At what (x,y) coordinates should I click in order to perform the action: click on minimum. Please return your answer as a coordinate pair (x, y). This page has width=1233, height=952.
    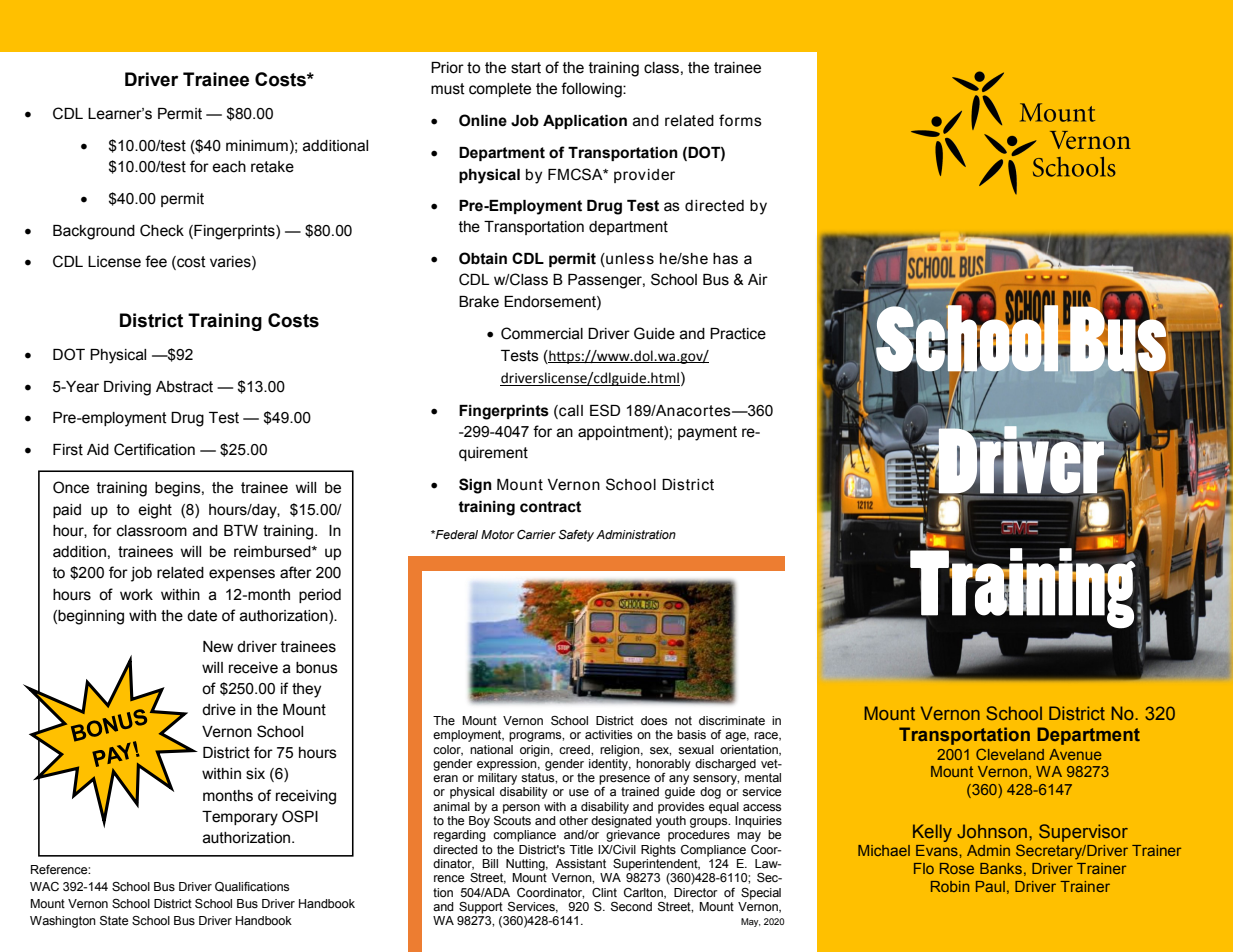
    Looking at the image, I should click on (257, 146).
